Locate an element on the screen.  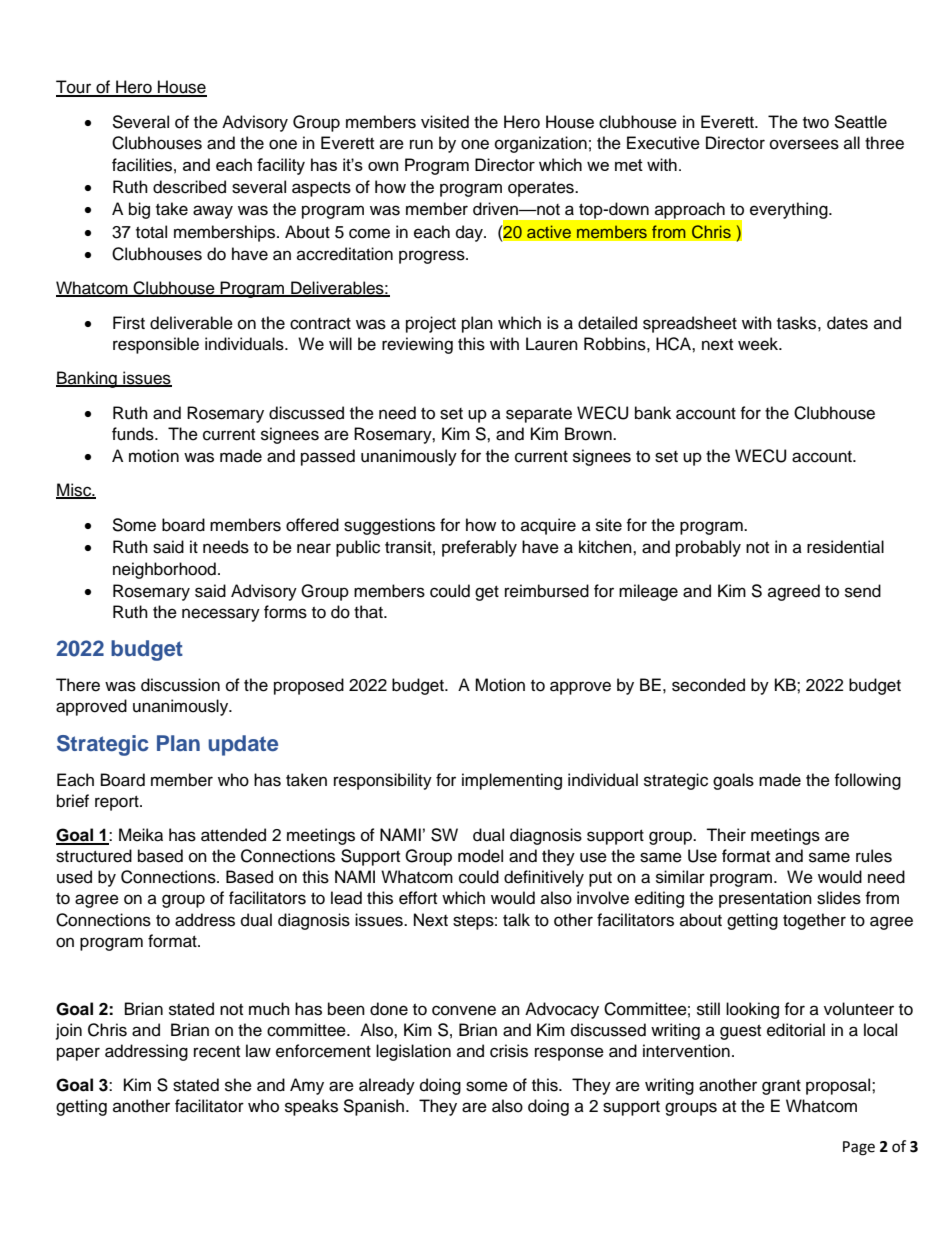
week is located at coordinates (759, 344).
